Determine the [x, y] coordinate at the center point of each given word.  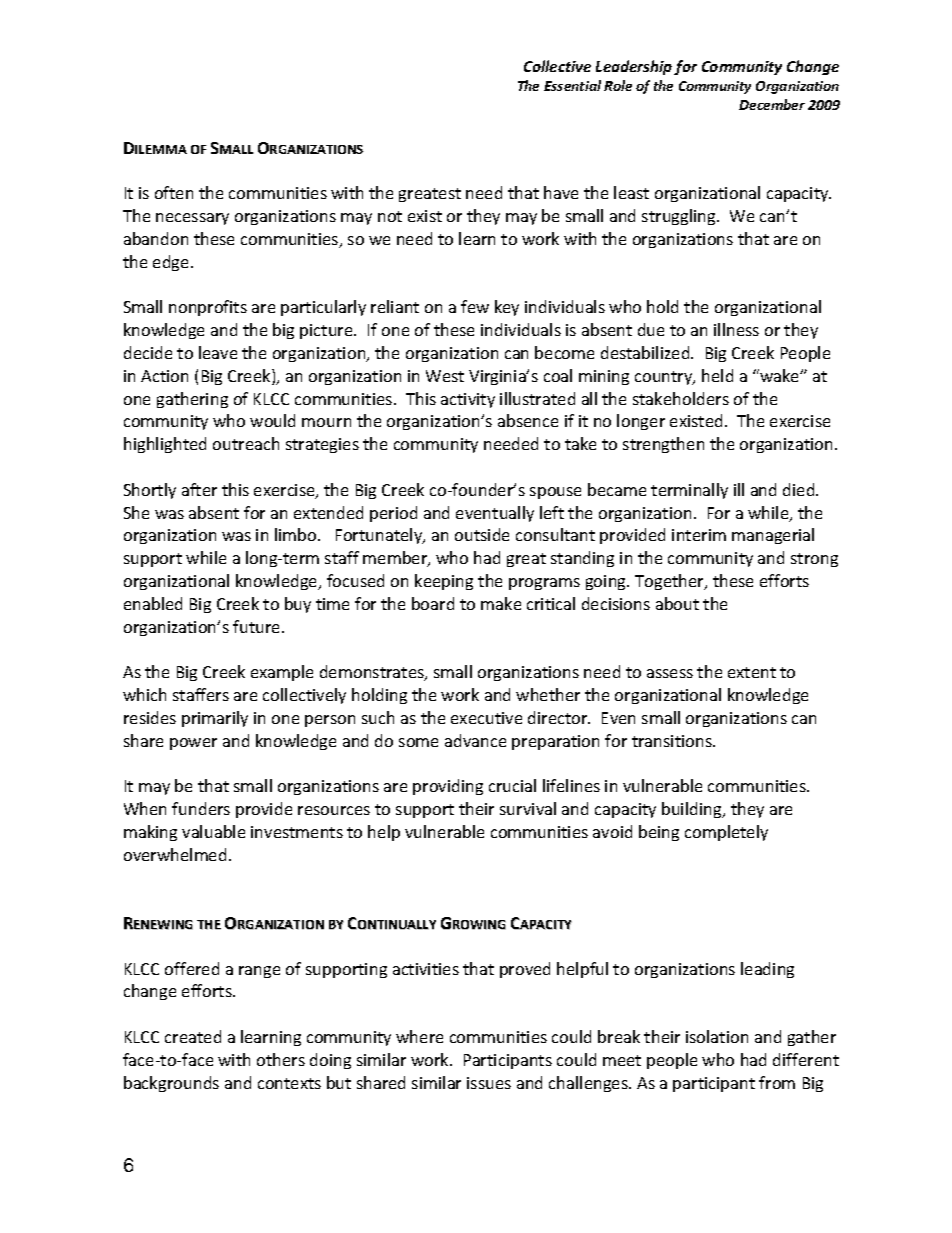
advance [475, 740]
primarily [215, 719]
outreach [246, 443]
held [717, 375]
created [193, 1036]
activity [468, 400]
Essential [572, 85]
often [174, 192]
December [772, 104]
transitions [673, 741]
